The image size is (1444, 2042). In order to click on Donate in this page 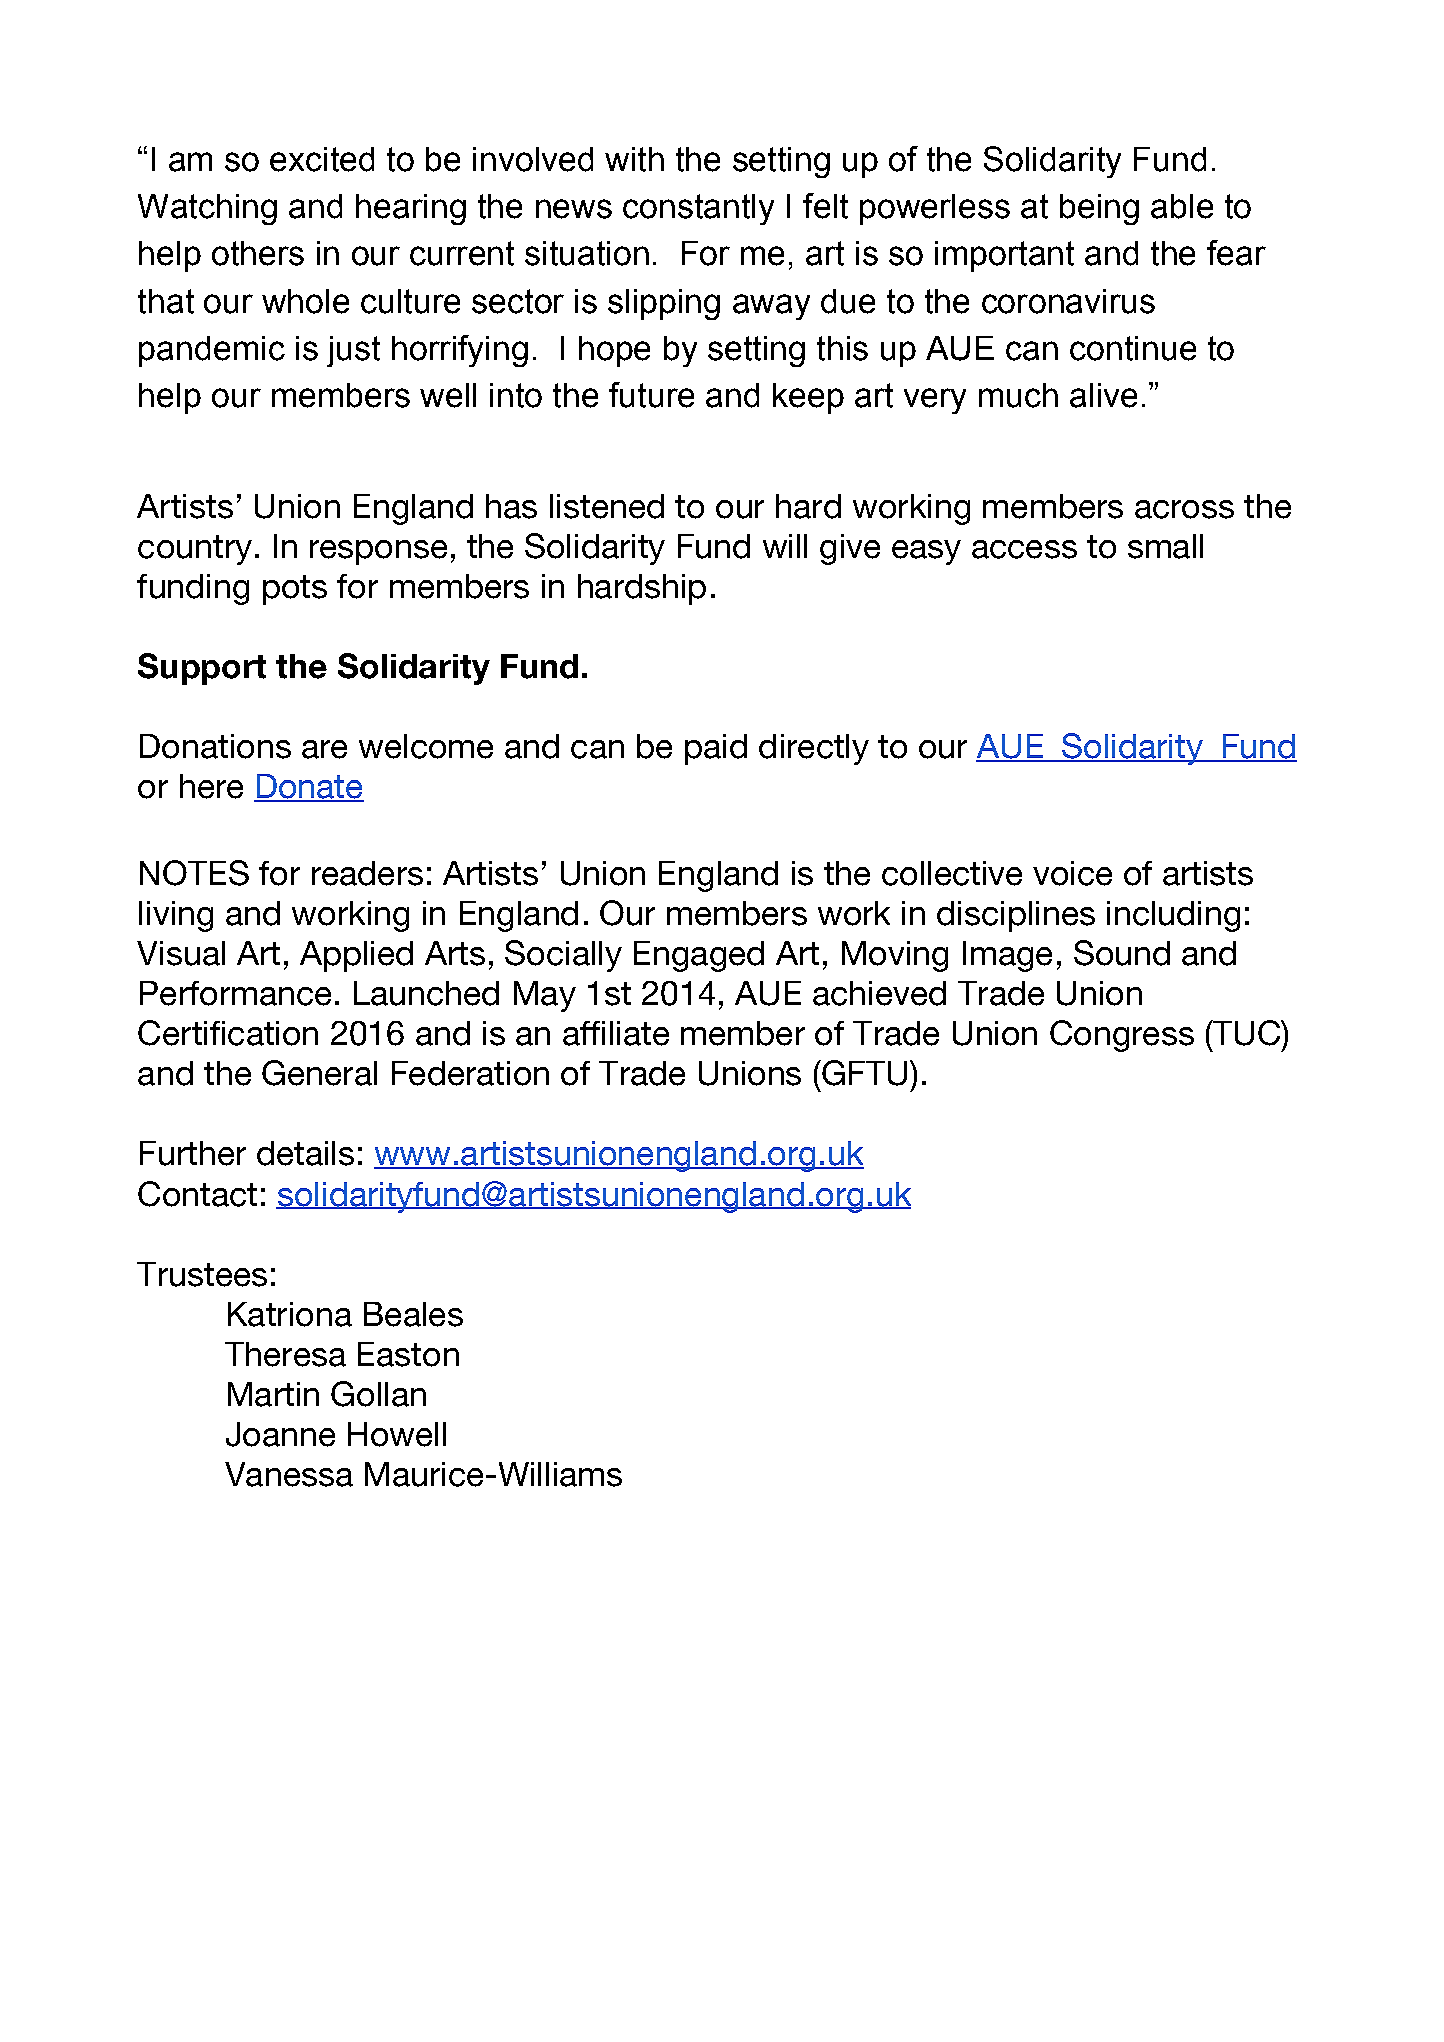, I will do `click(309, 787)`.
